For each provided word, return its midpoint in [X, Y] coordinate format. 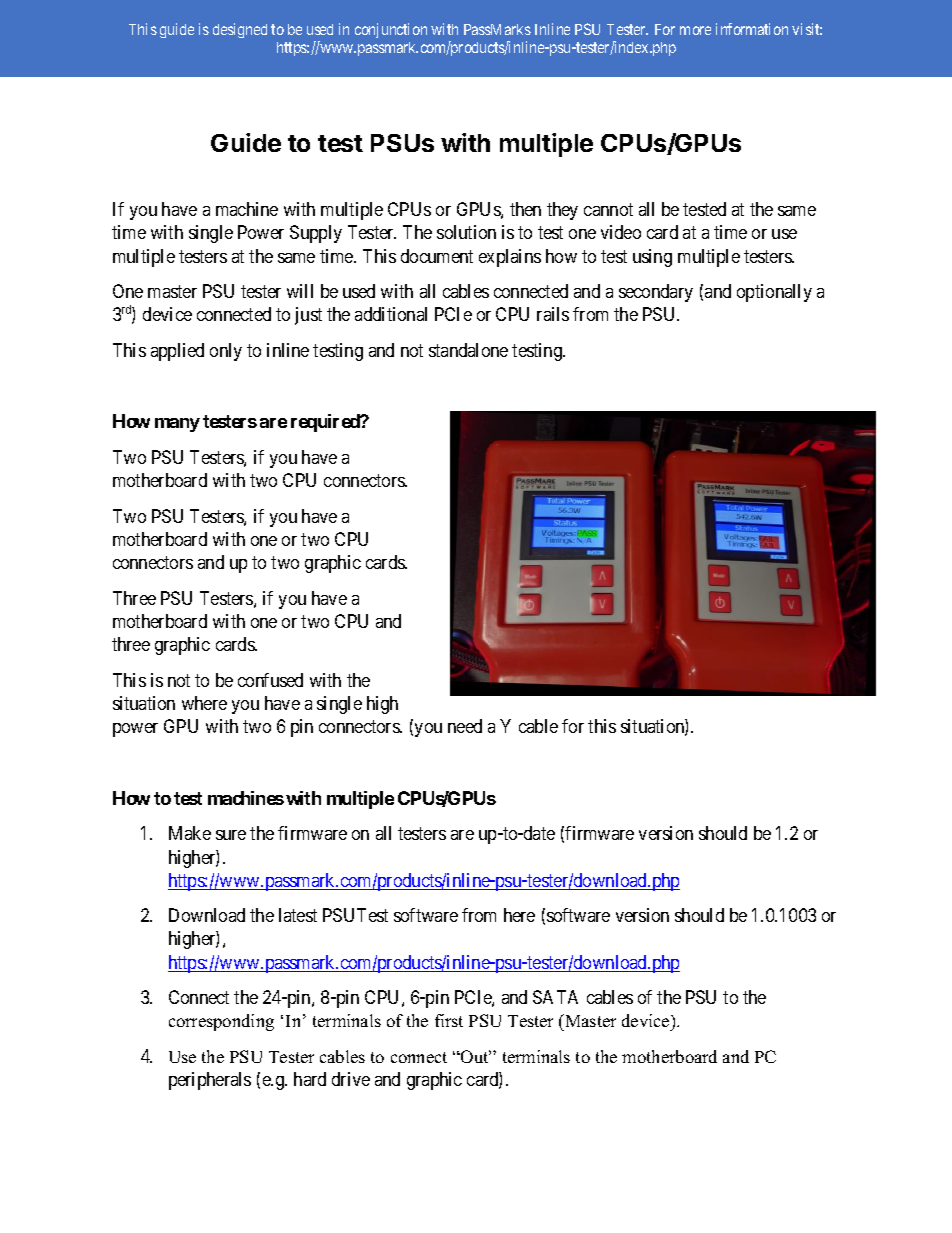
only [226, 352]
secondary [656, 293]
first [449, 1020]
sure [231, 835]
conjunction [391, 30]
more [695, 30]
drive [351, 1079]
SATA [555, 997]
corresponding [221, 1022]
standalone [468, 350]
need [465, 726]
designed [240, 30]
